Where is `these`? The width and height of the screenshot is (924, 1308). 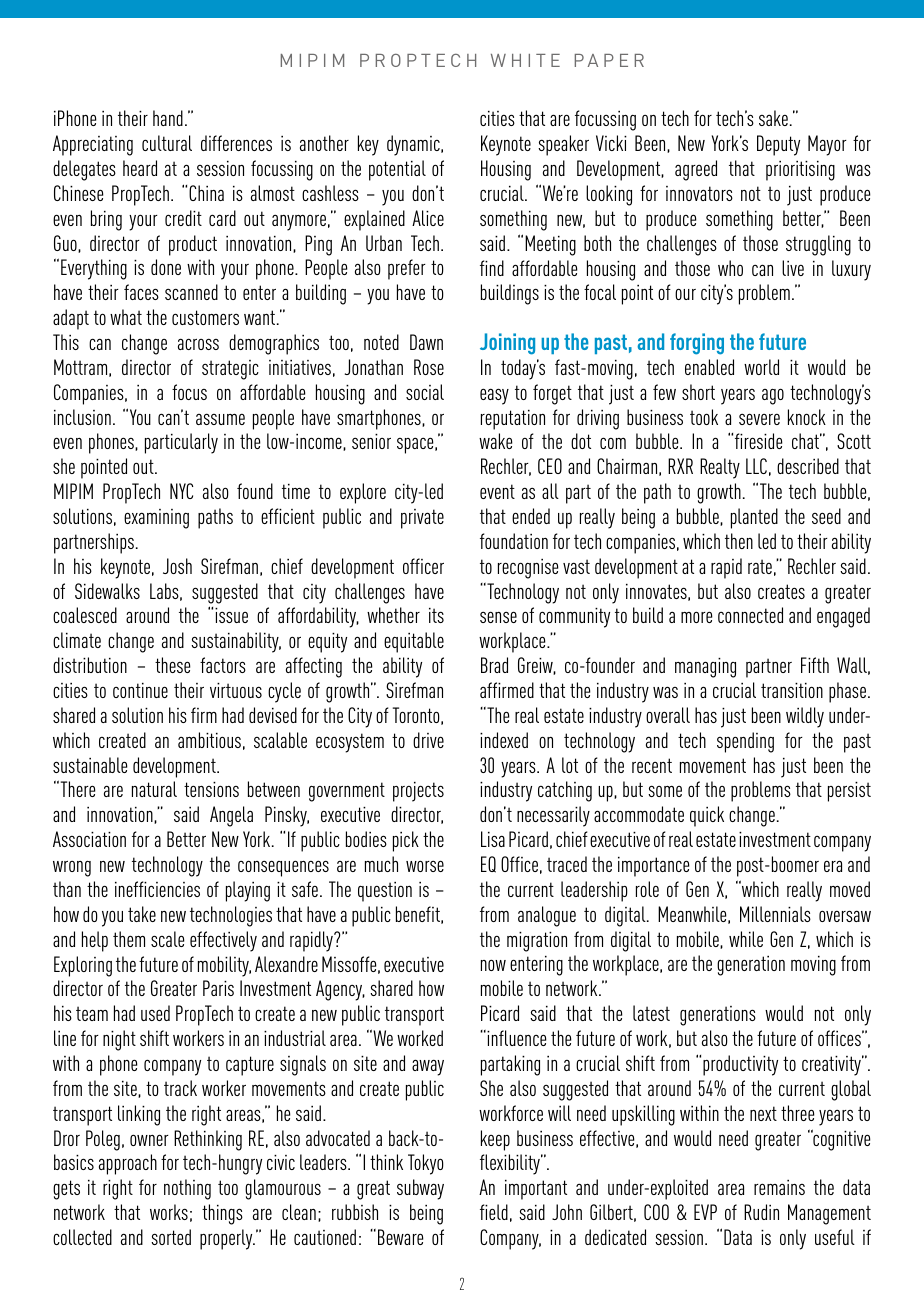
these is located at coordinates (173, 665).
